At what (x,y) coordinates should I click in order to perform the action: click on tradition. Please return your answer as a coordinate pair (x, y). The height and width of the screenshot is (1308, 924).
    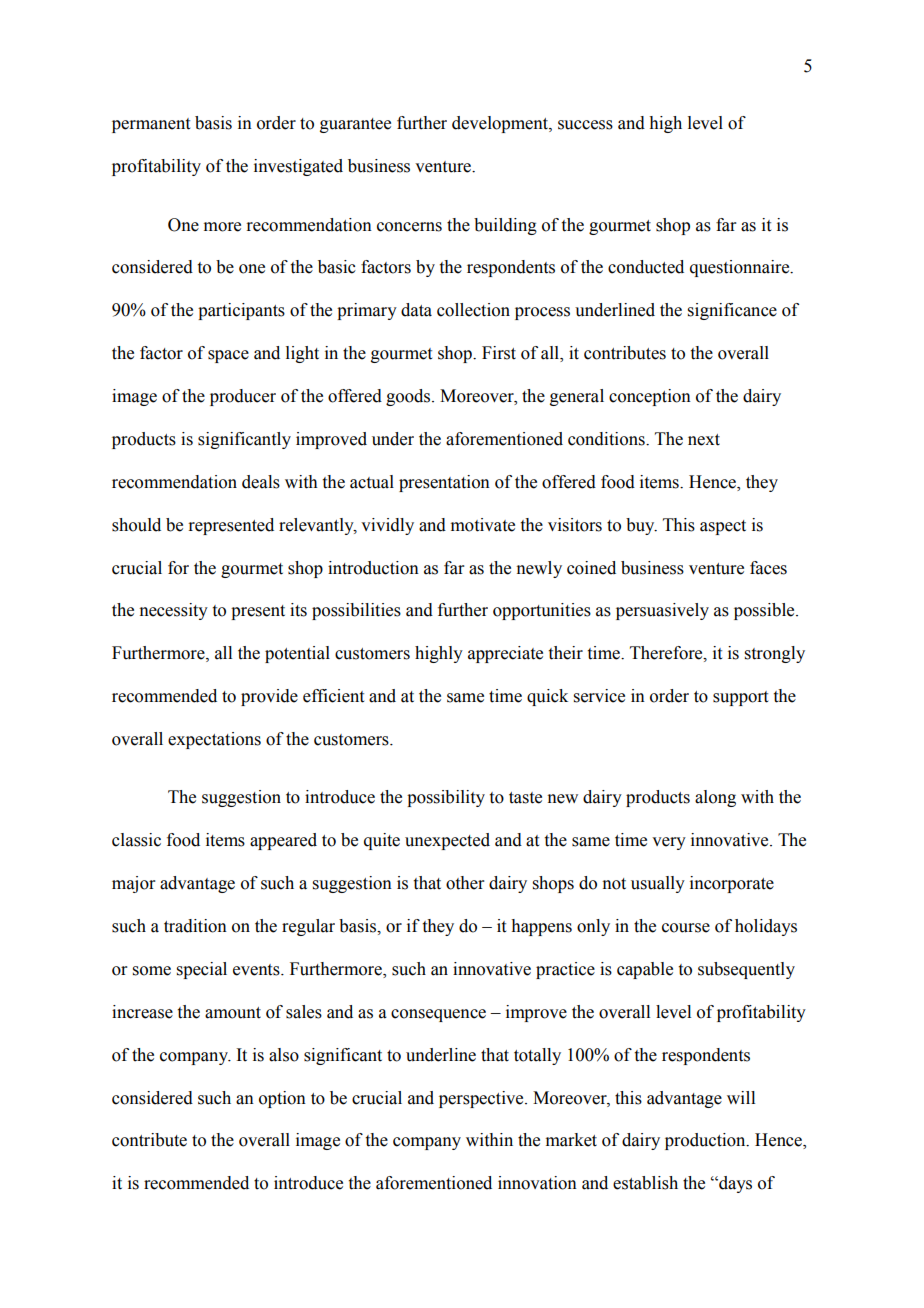
    Looking at the image, I should click on (195, 926).
